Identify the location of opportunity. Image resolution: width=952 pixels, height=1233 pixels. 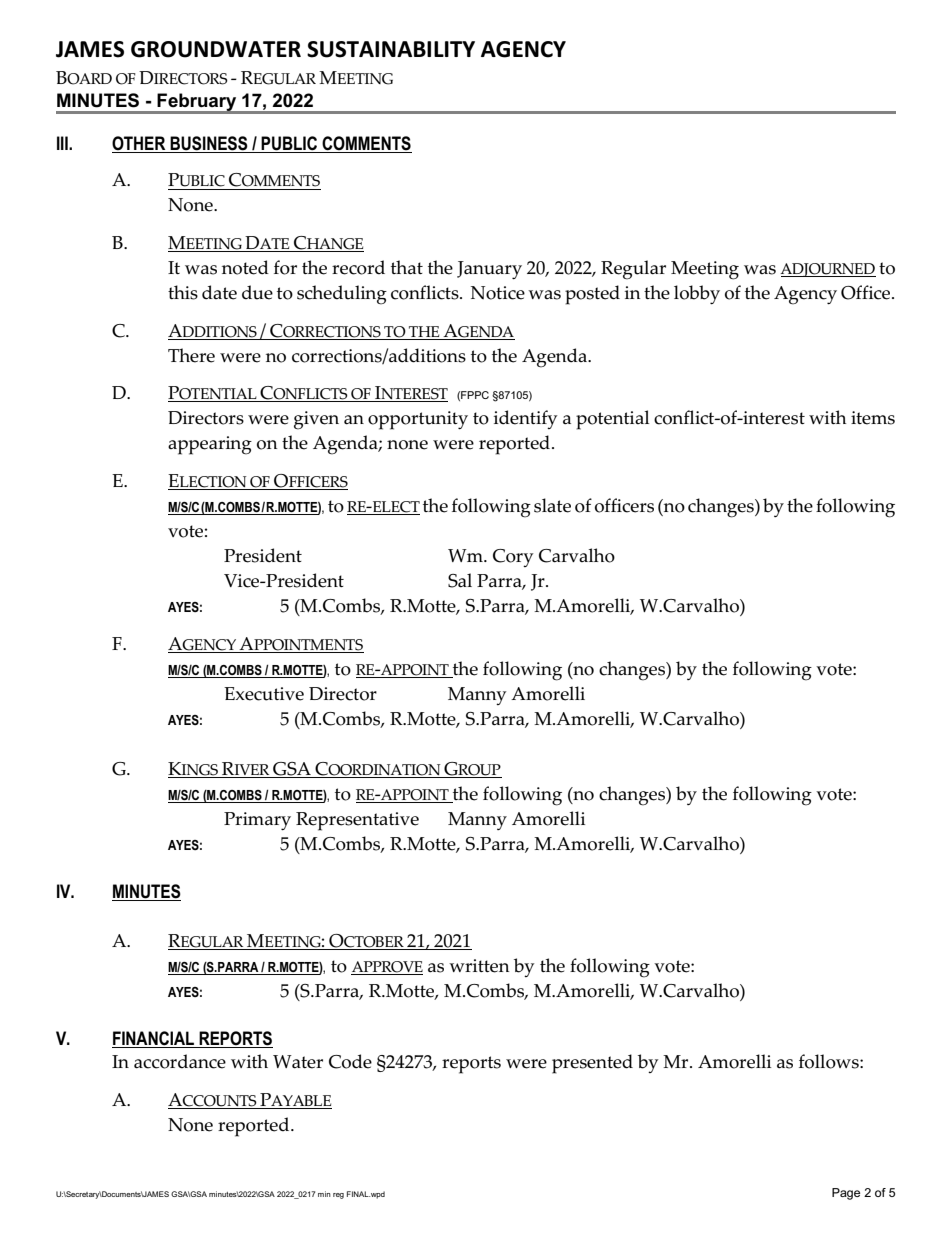
(418, 420).
